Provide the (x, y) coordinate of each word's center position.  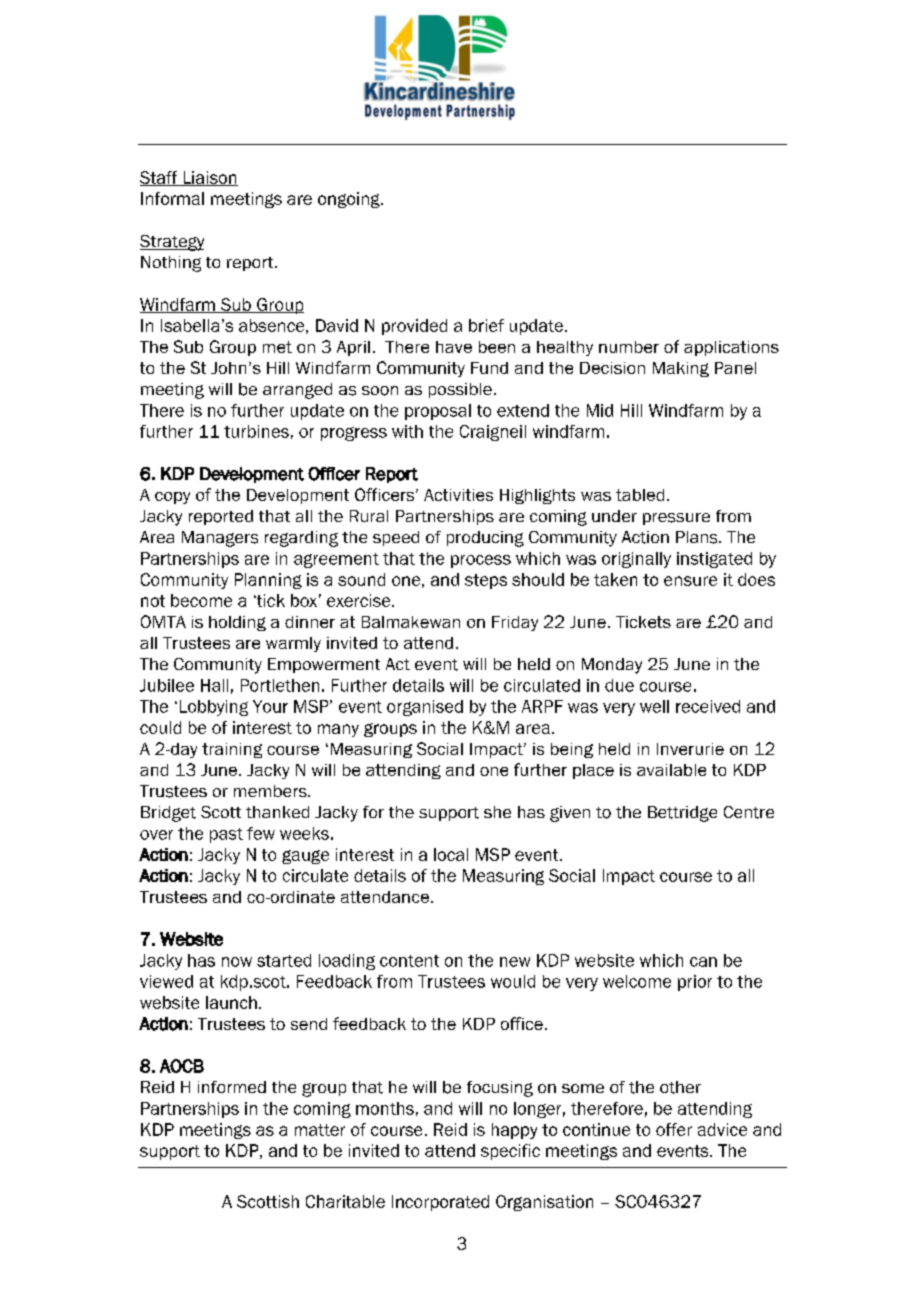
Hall (214, 685)
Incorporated (440, 1203)
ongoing (350, 200)
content (409, 961)
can (703, 962)
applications (731, 348)
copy (172, 498)
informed (232, 1087)
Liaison (209, 178)
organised (425, 708)
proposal (438, 412)
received (708, 706)
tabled (640, 495)
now (237, 962)
